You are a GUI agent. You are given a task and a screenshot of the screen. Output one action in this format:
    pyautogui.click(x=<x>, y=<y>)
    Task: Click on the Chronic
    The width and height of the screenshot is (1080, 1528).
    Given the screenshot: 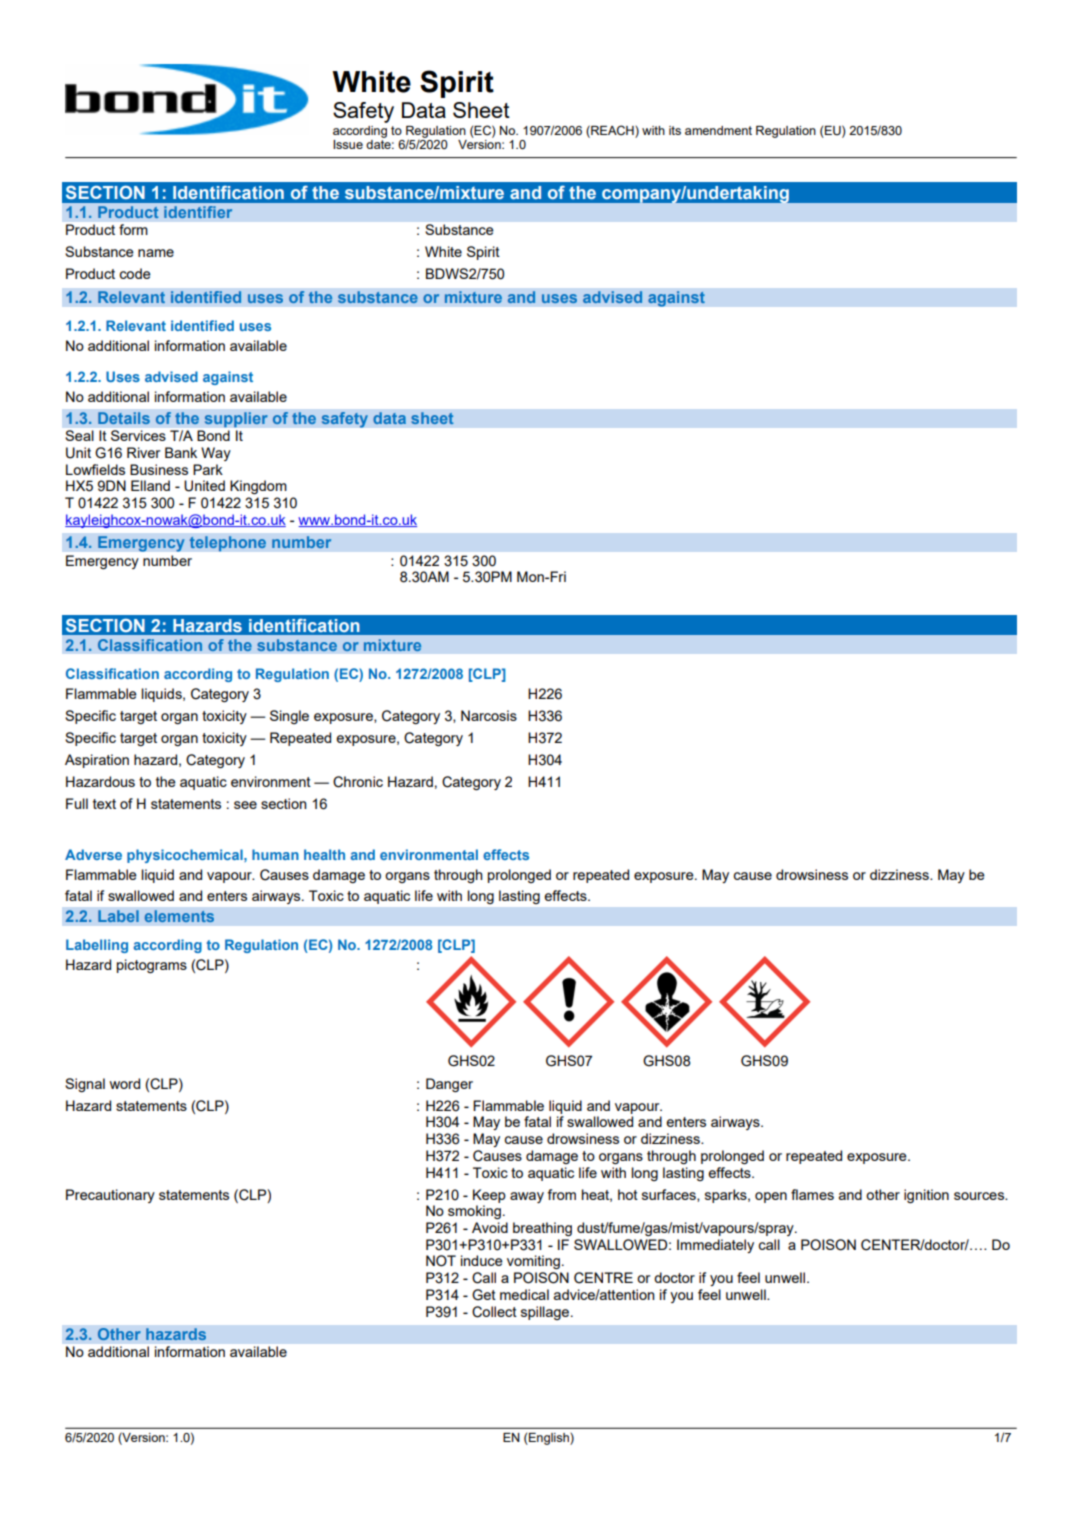 What is the action you would take?
    pyautogui.click(x=358, y=782)
